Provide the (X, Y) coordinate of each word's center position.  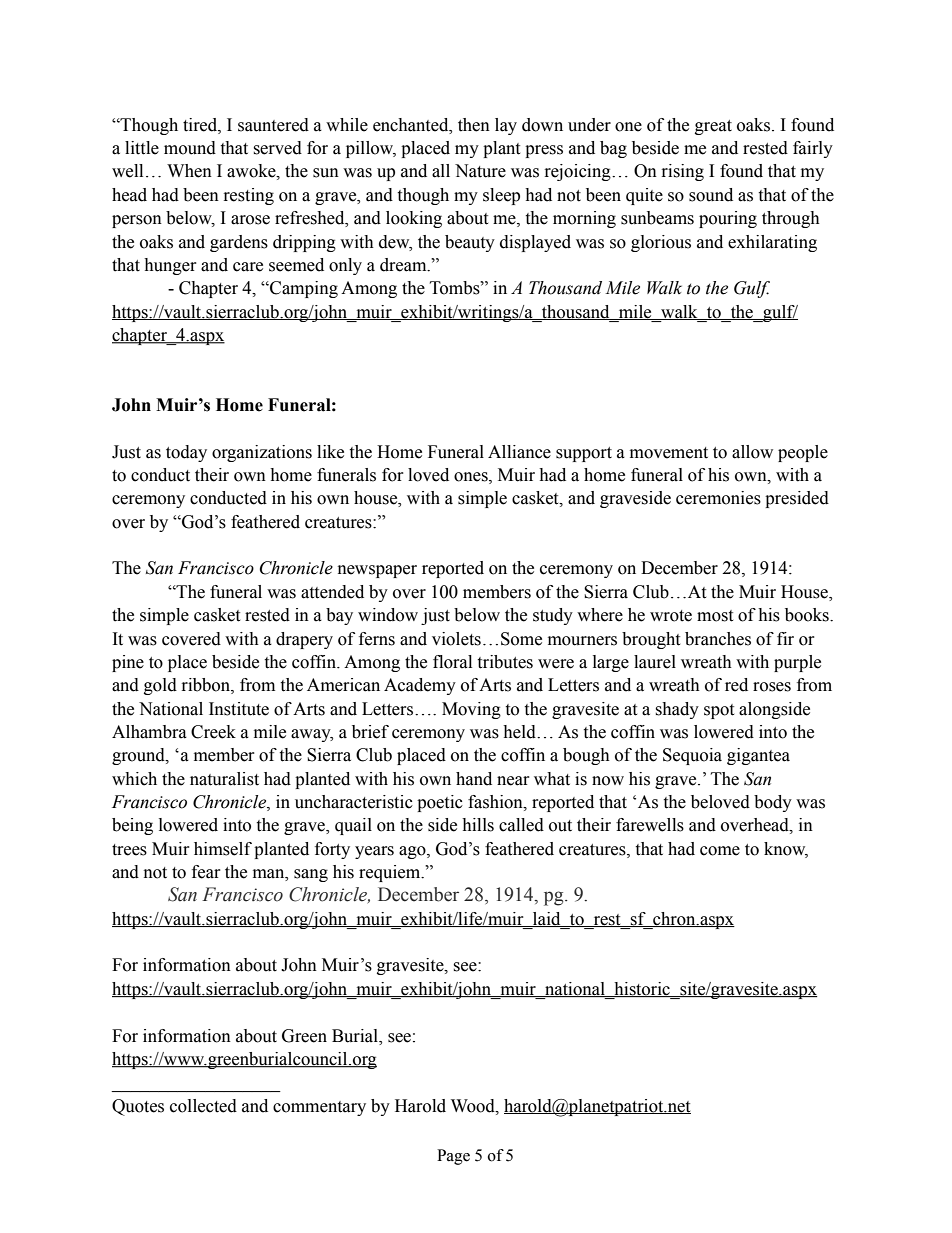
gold (160, 686)
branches (718, 639)
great (713, 127)
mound (190, 148)
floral (452, 662)
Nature (480, 171)
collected (203, 1106)
